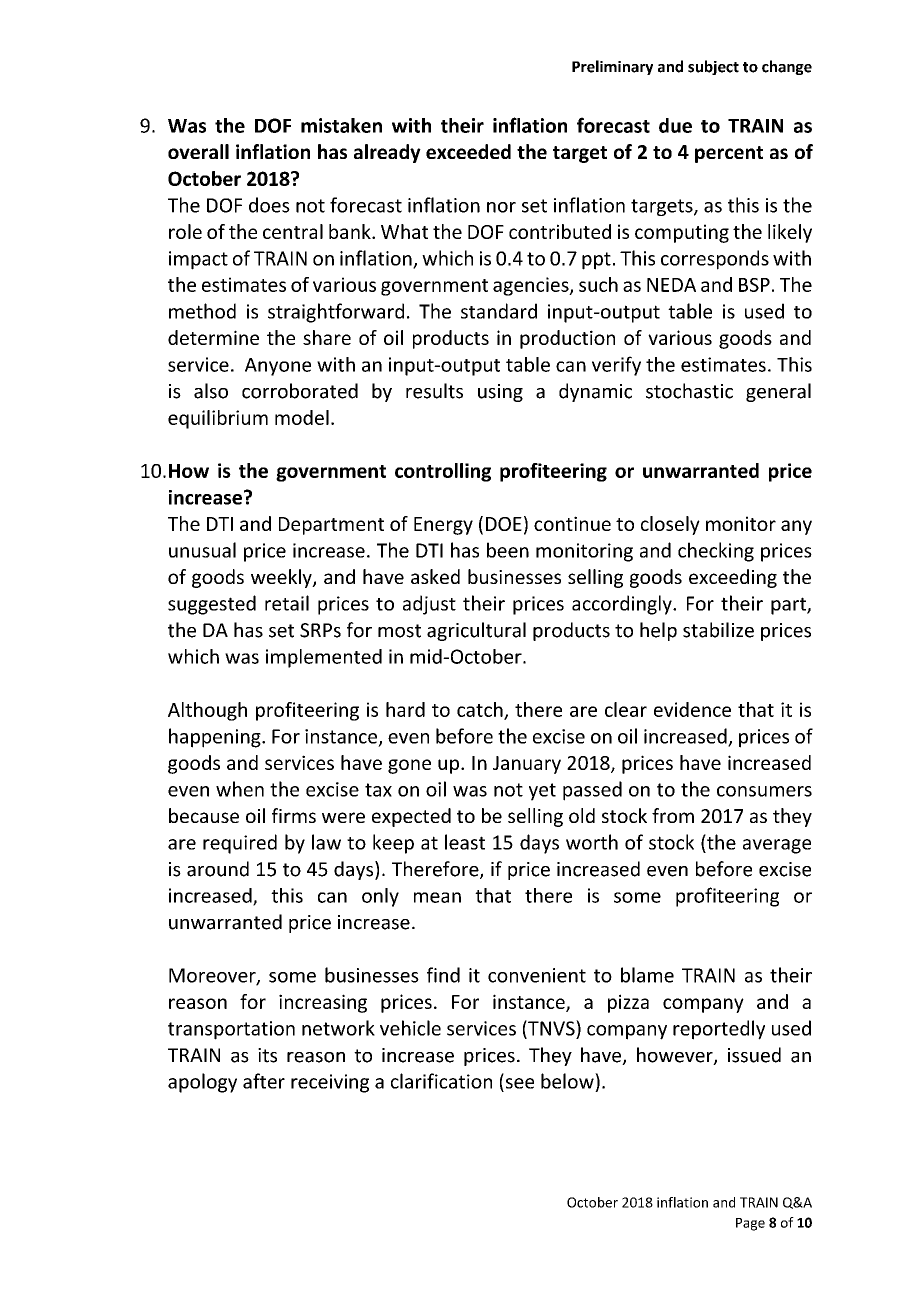 The height and width of the screenshot is (1308, 924). Describe the element at coordinates (198, 151) in the screenshot. I see `overall` at that location.
